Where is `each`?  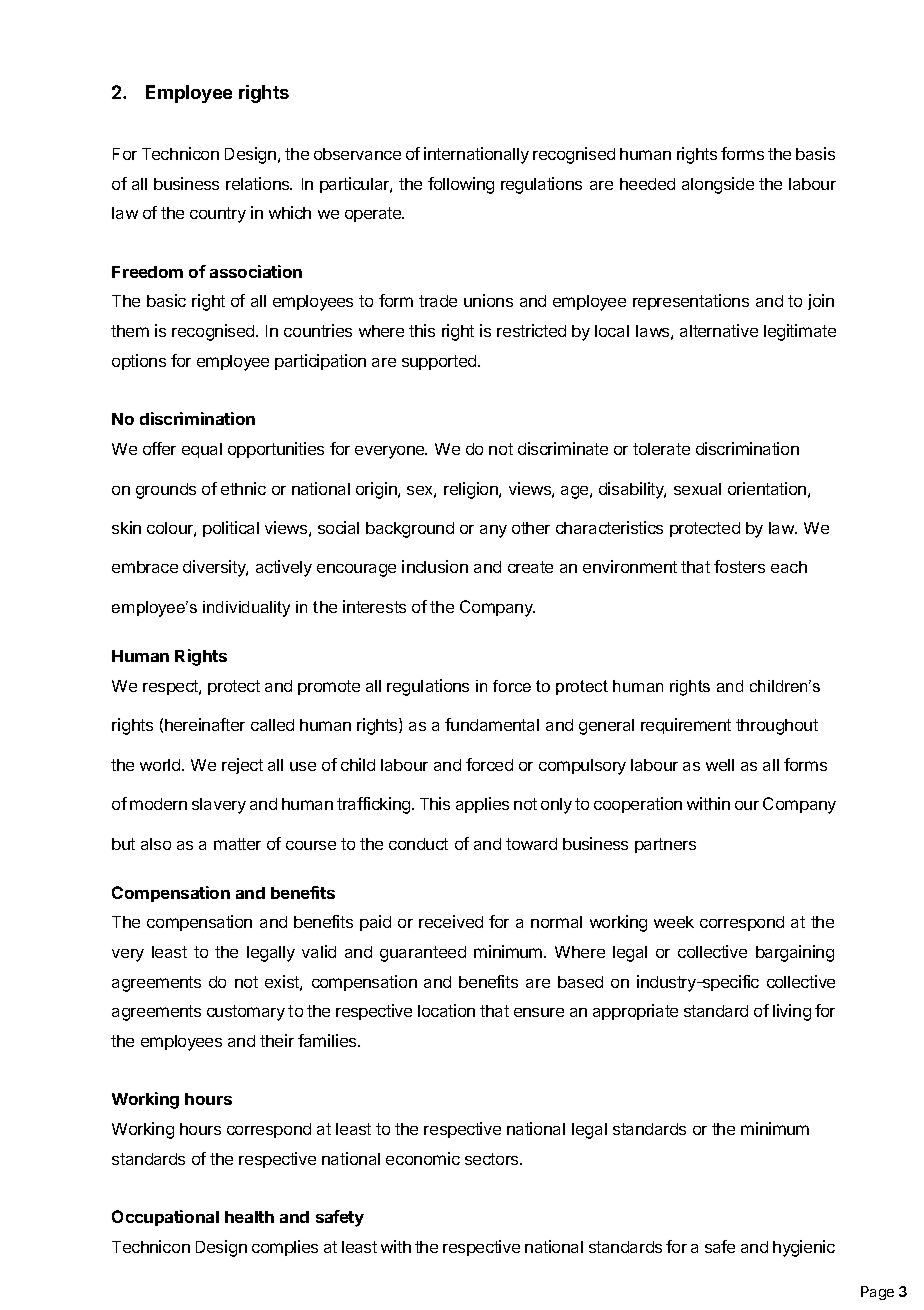
each is located at coordinates (789, 567).
